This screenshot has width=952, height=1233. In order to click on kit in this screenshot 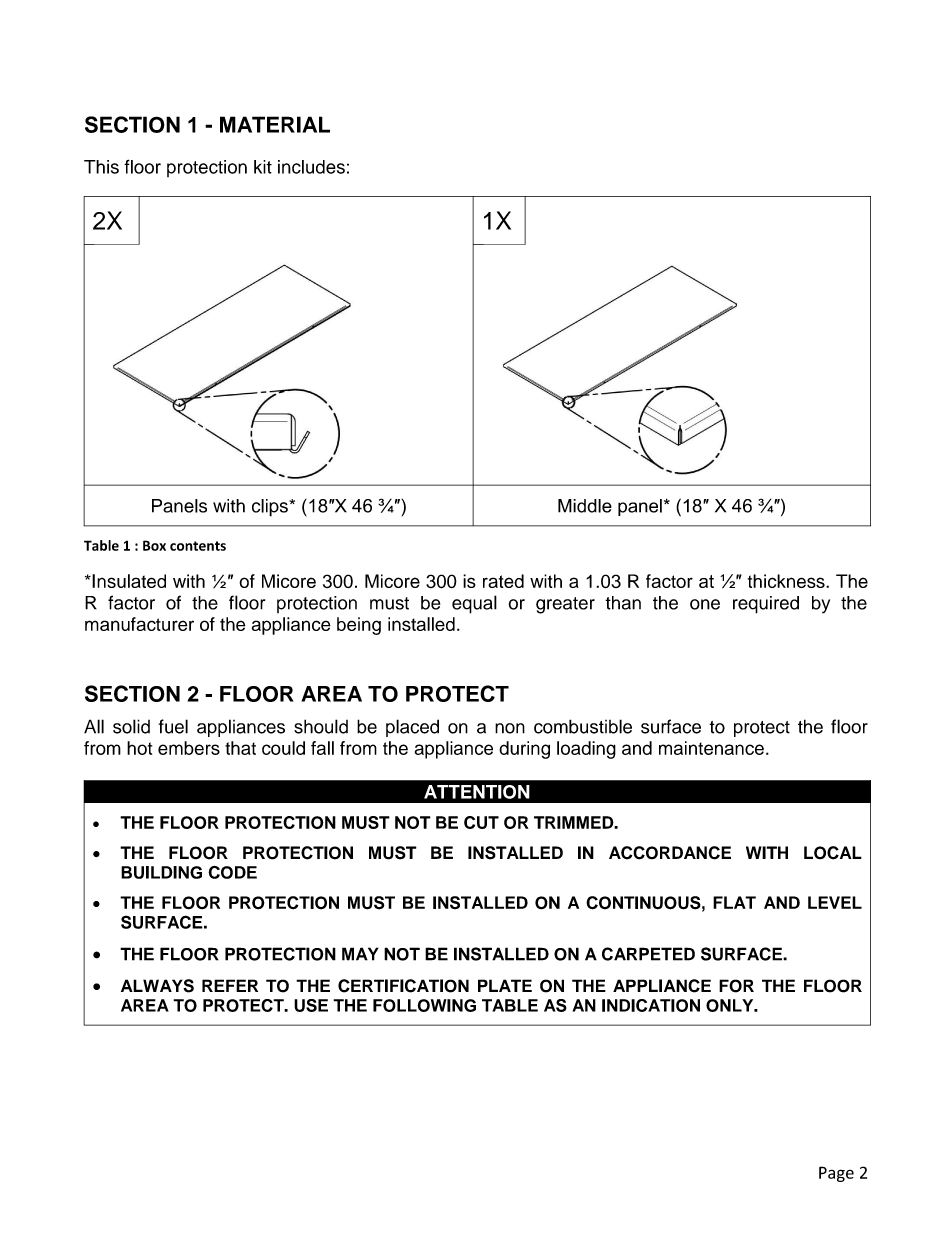, I will do `click(263, 167)`.
